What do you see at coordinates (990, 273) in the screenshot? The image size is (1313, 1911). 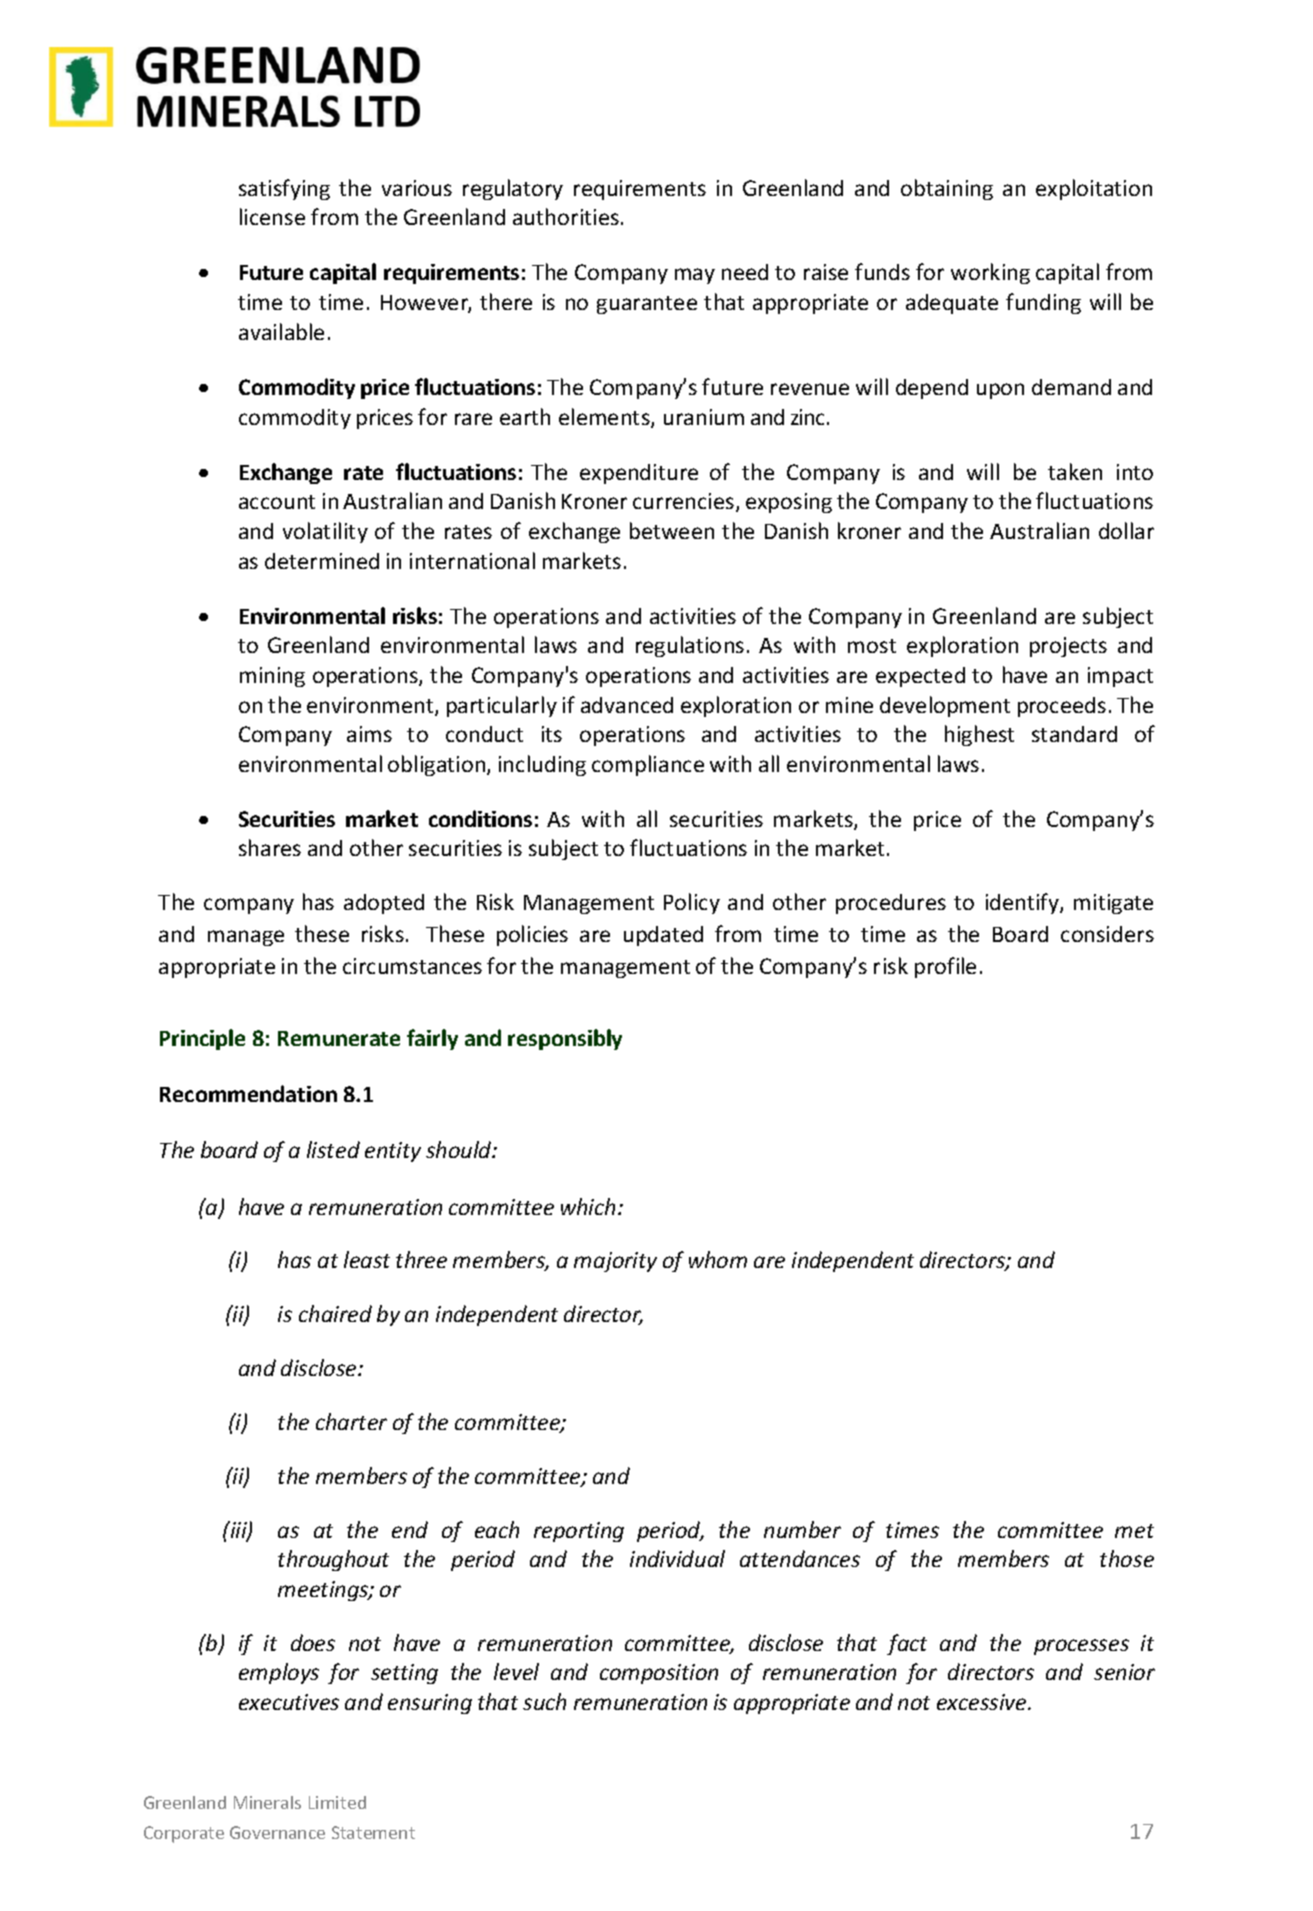 I see `working` at bounding box center [990, 273].
